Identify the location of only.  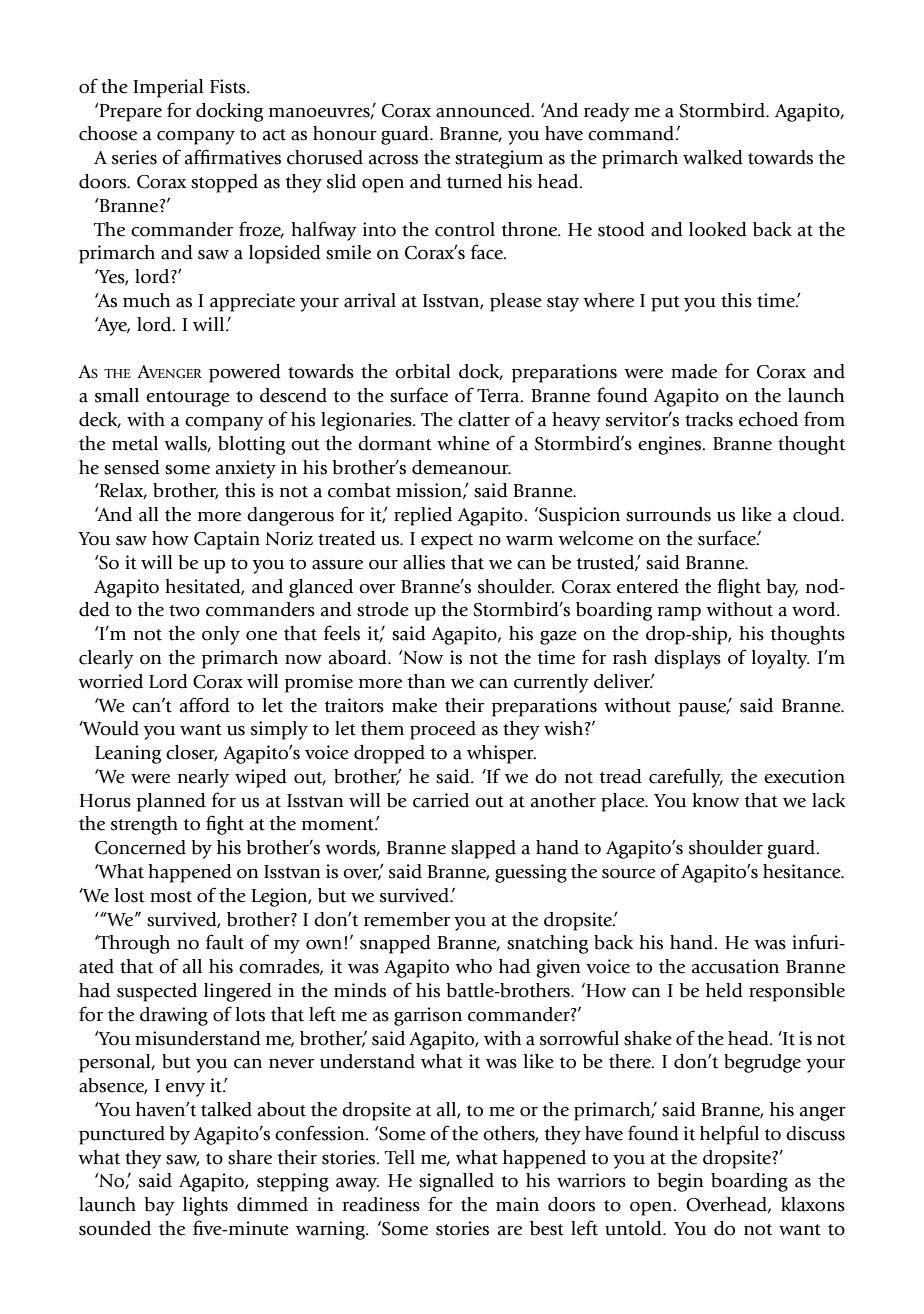
(221, 635).
